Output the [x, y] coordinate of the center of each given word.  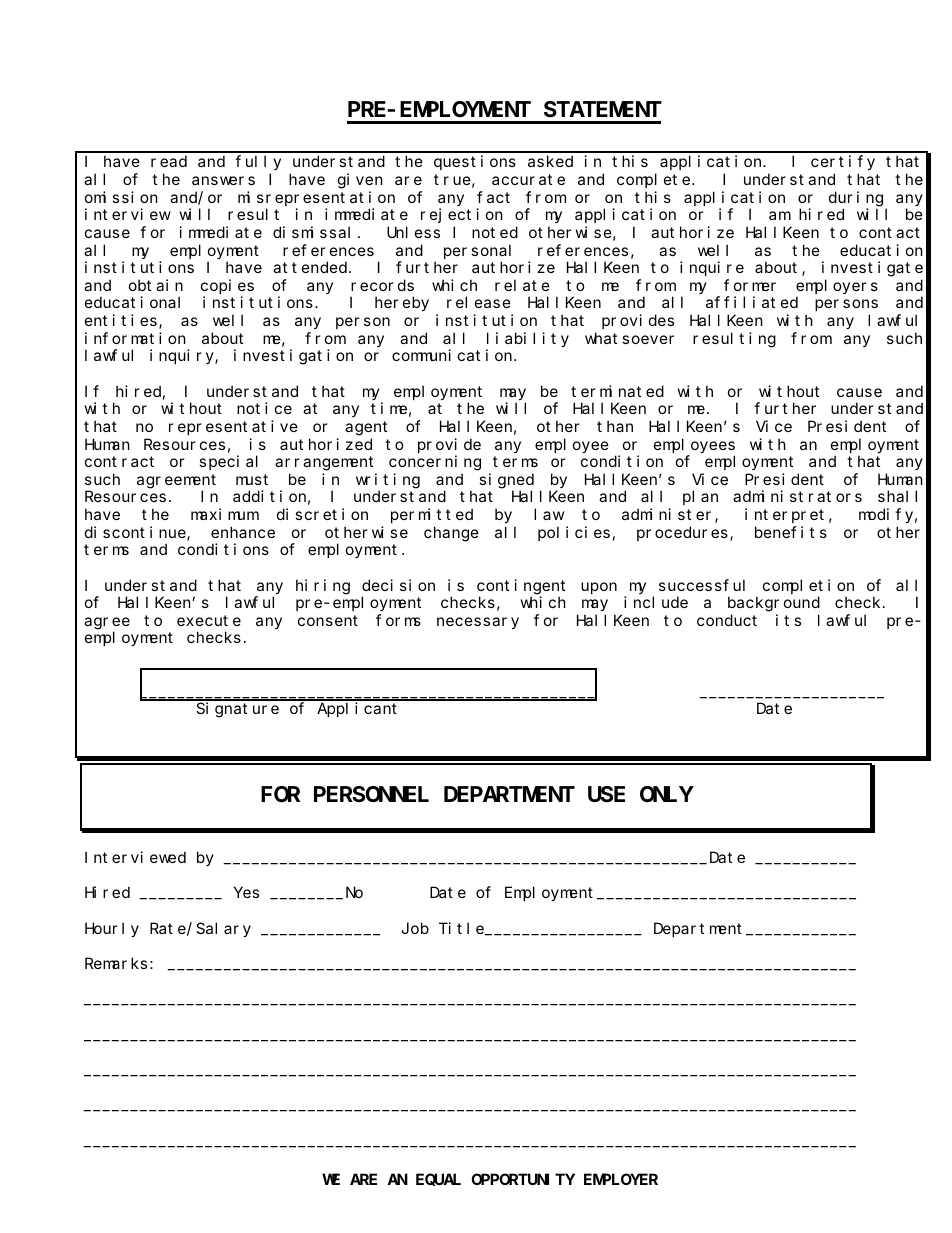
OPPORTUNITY [523, 1179]
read [169, 161]
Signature [237, 710]
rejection [462, 215]
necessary [478, 623]
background [774, 604]
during [856, 199]
